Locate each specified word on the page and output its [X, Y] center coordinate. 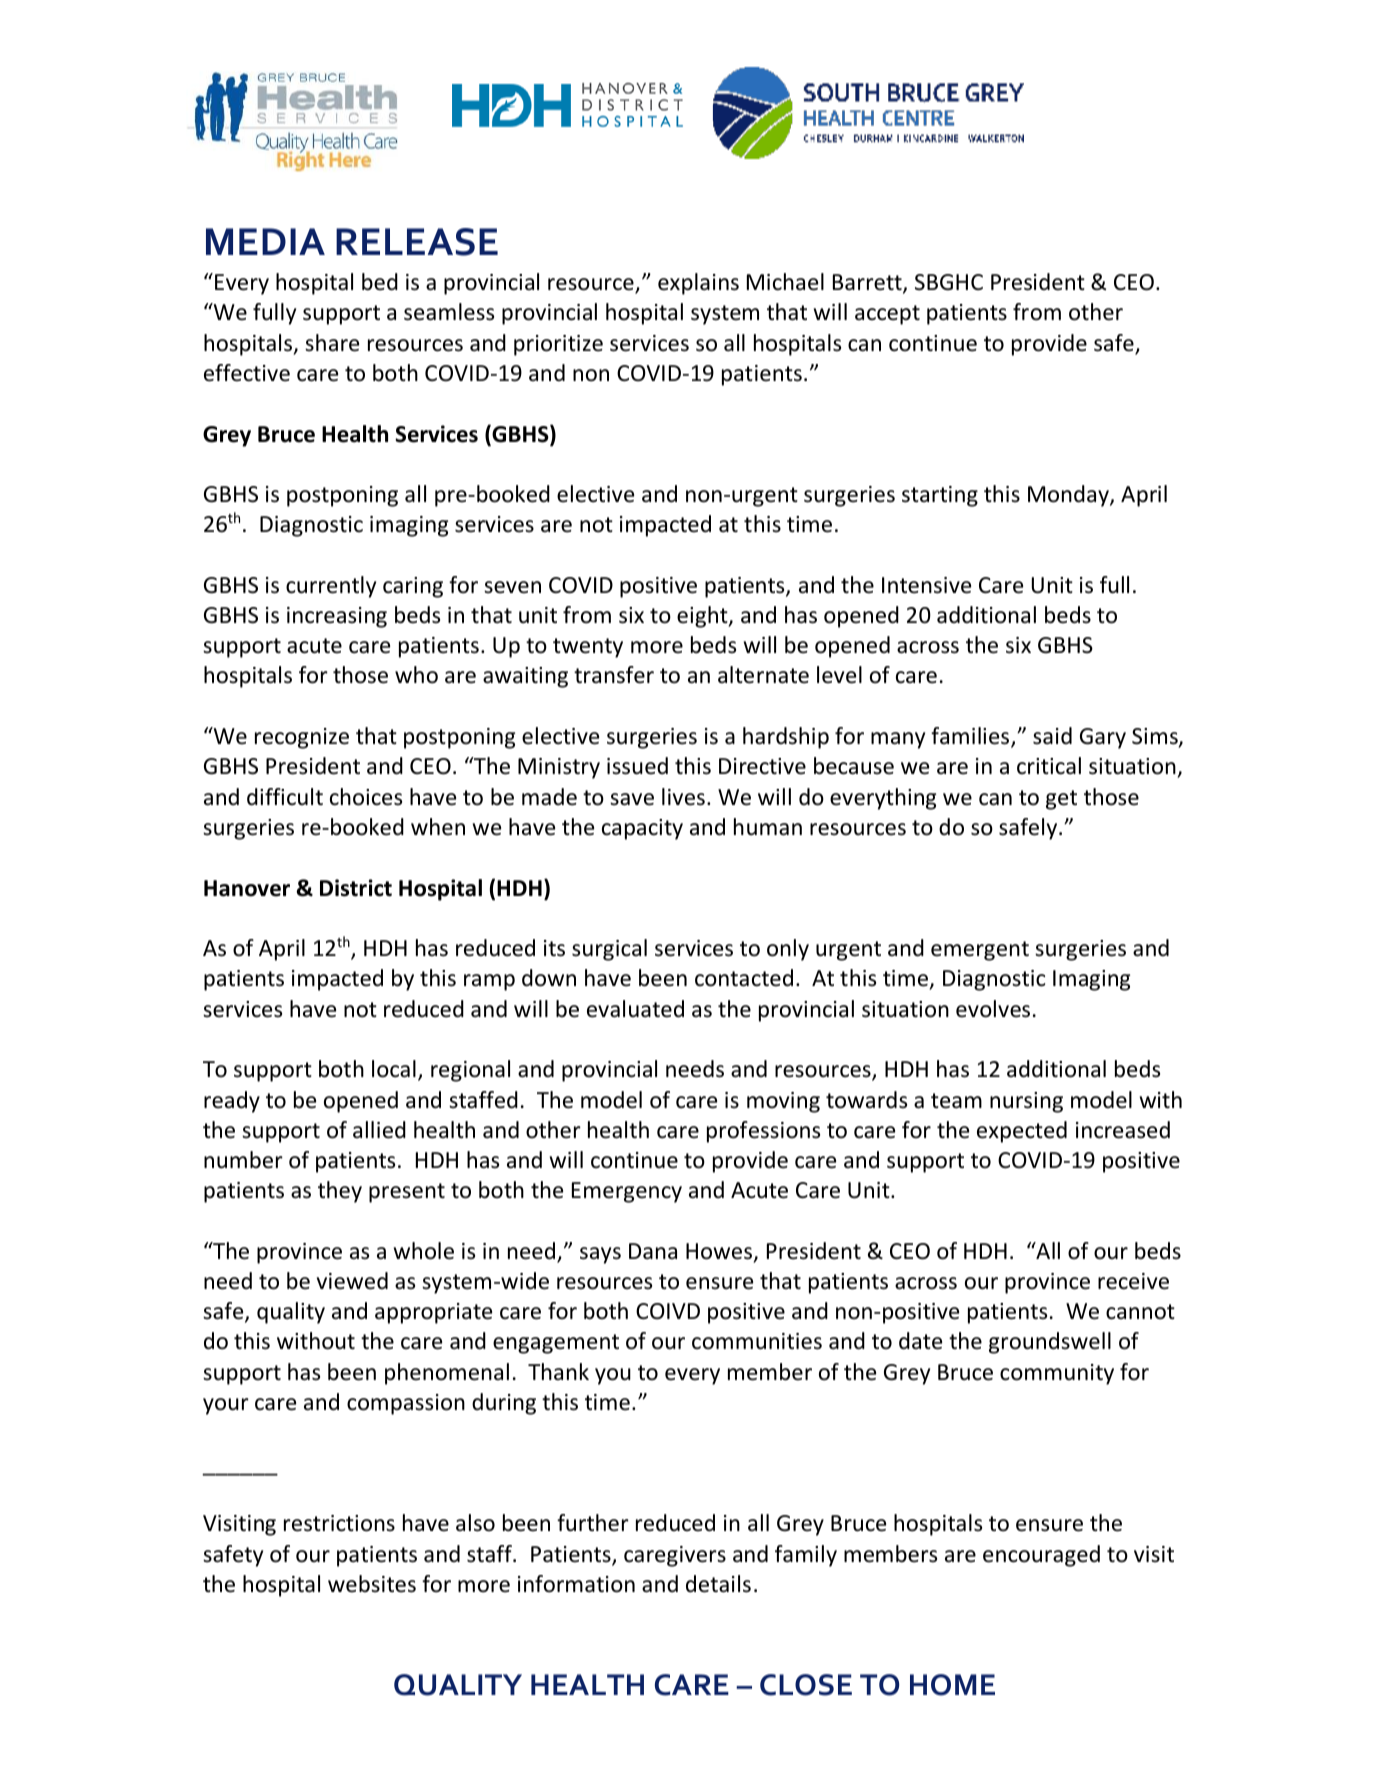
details [718, 1584]
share [332, 343]
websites [372, 1584]
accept [887, 315]
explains [698, 284]
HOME [952, 1685]
